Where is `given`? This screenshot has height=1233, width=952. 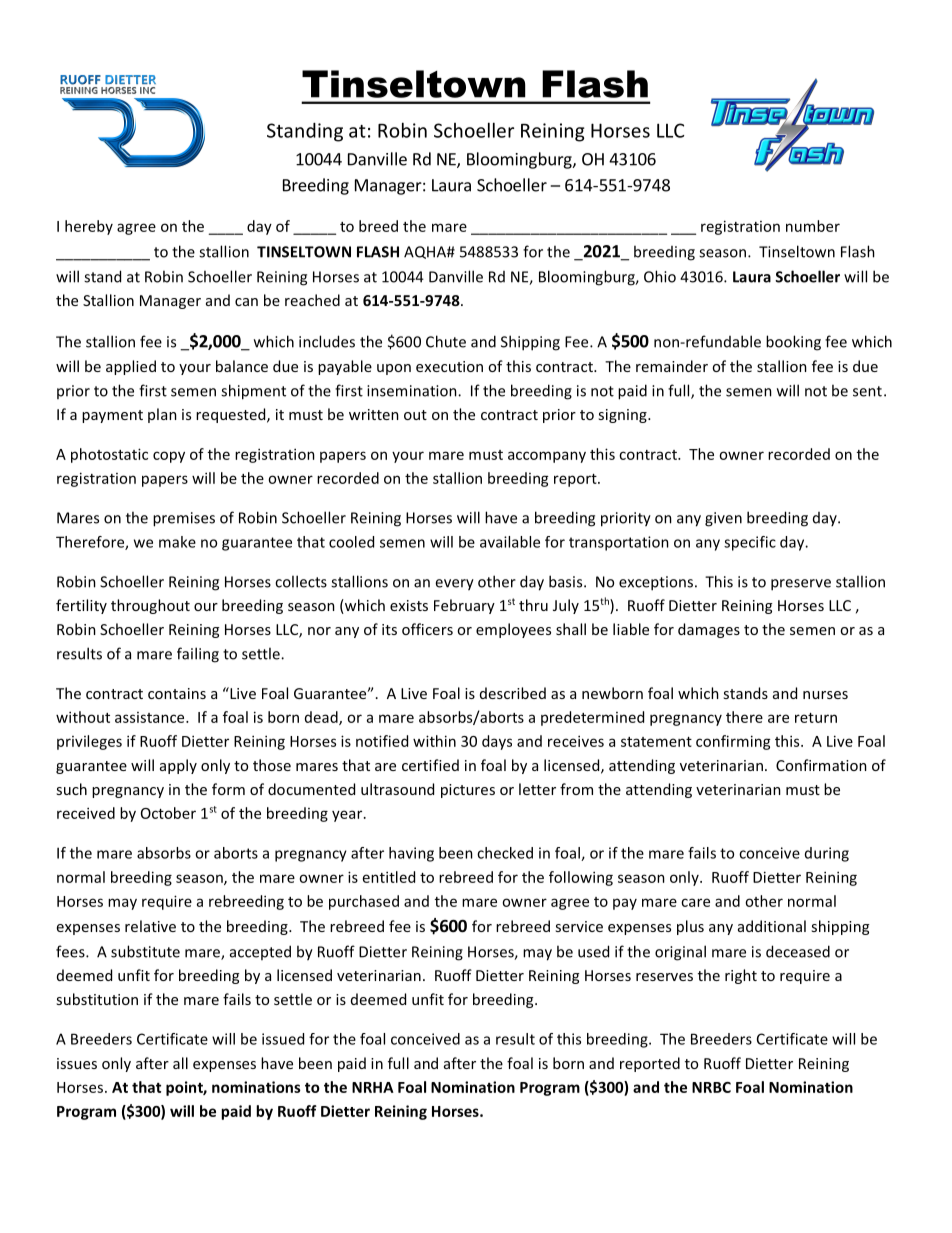 given is located at coordinates (723, 519).
